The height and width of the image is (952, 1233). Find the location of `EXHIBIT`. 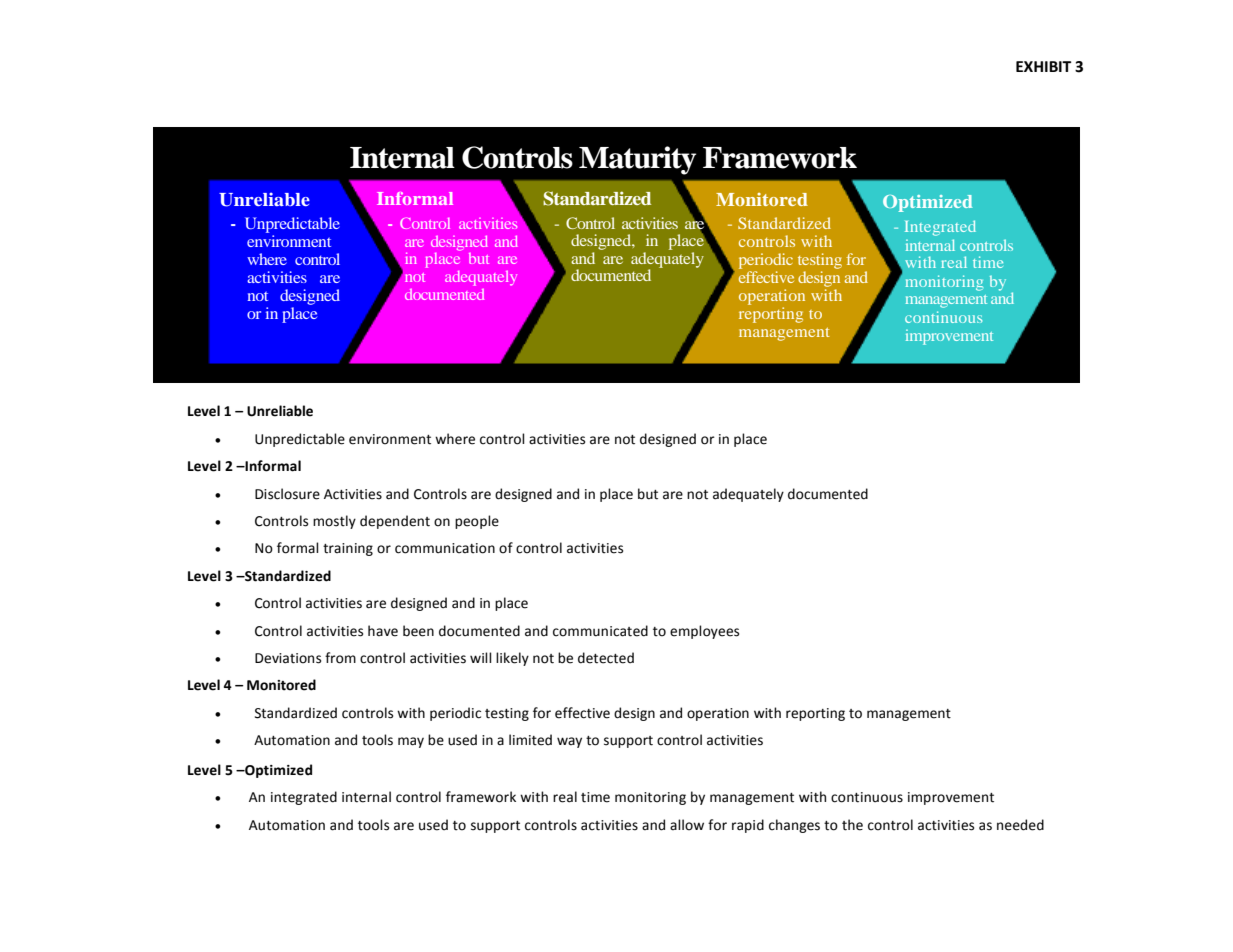

EXHIBIT is located at coordinates (1043, 66).
